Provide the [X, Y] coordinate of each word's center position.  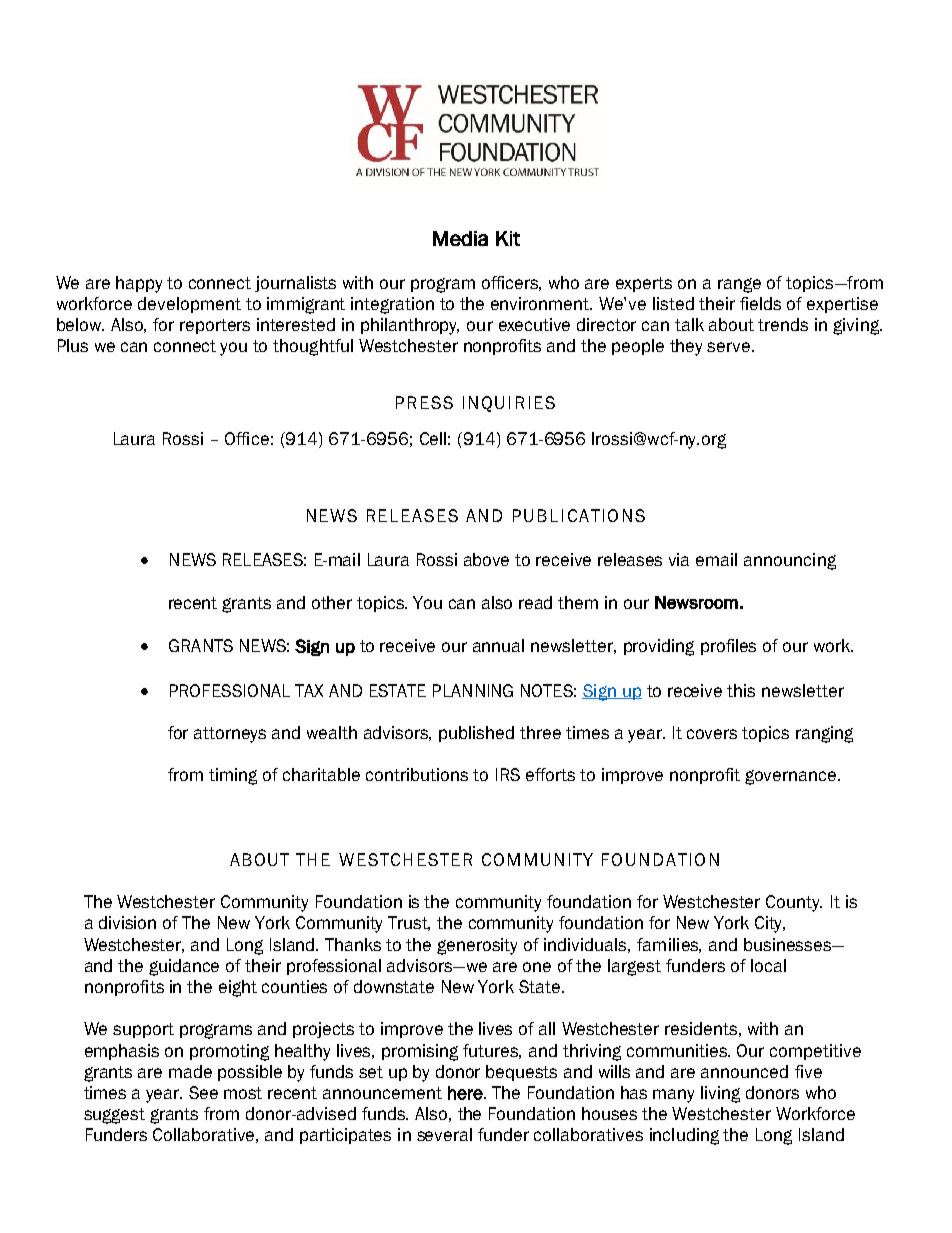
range [739, 285]
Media [460, 238]
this [741, 690]
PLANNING [473, 690]
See [203, 1092]
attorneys [230, 735]
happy [139, 284]
